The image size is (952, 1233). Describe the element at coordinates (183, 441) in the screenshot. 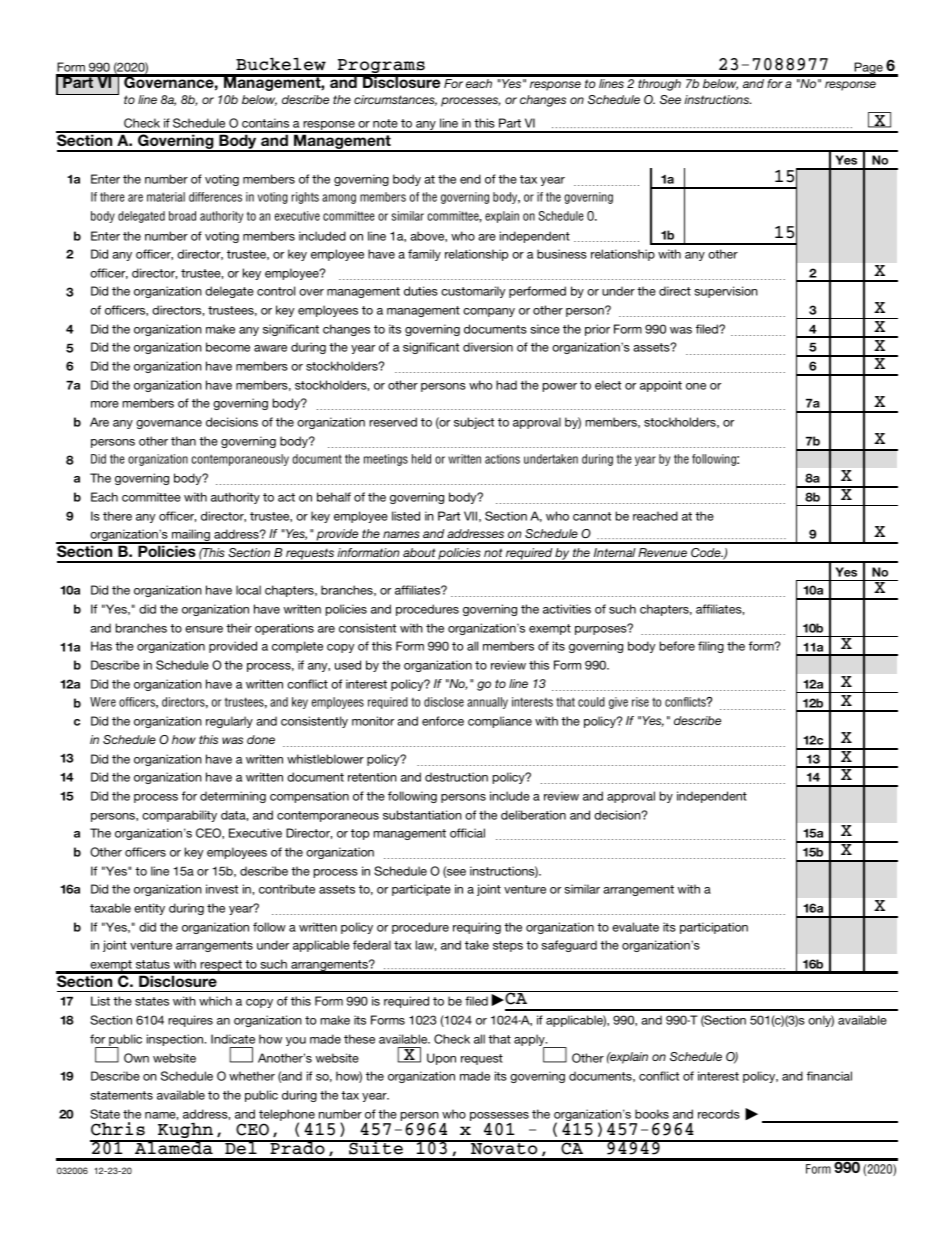

I see `than` at that location.
